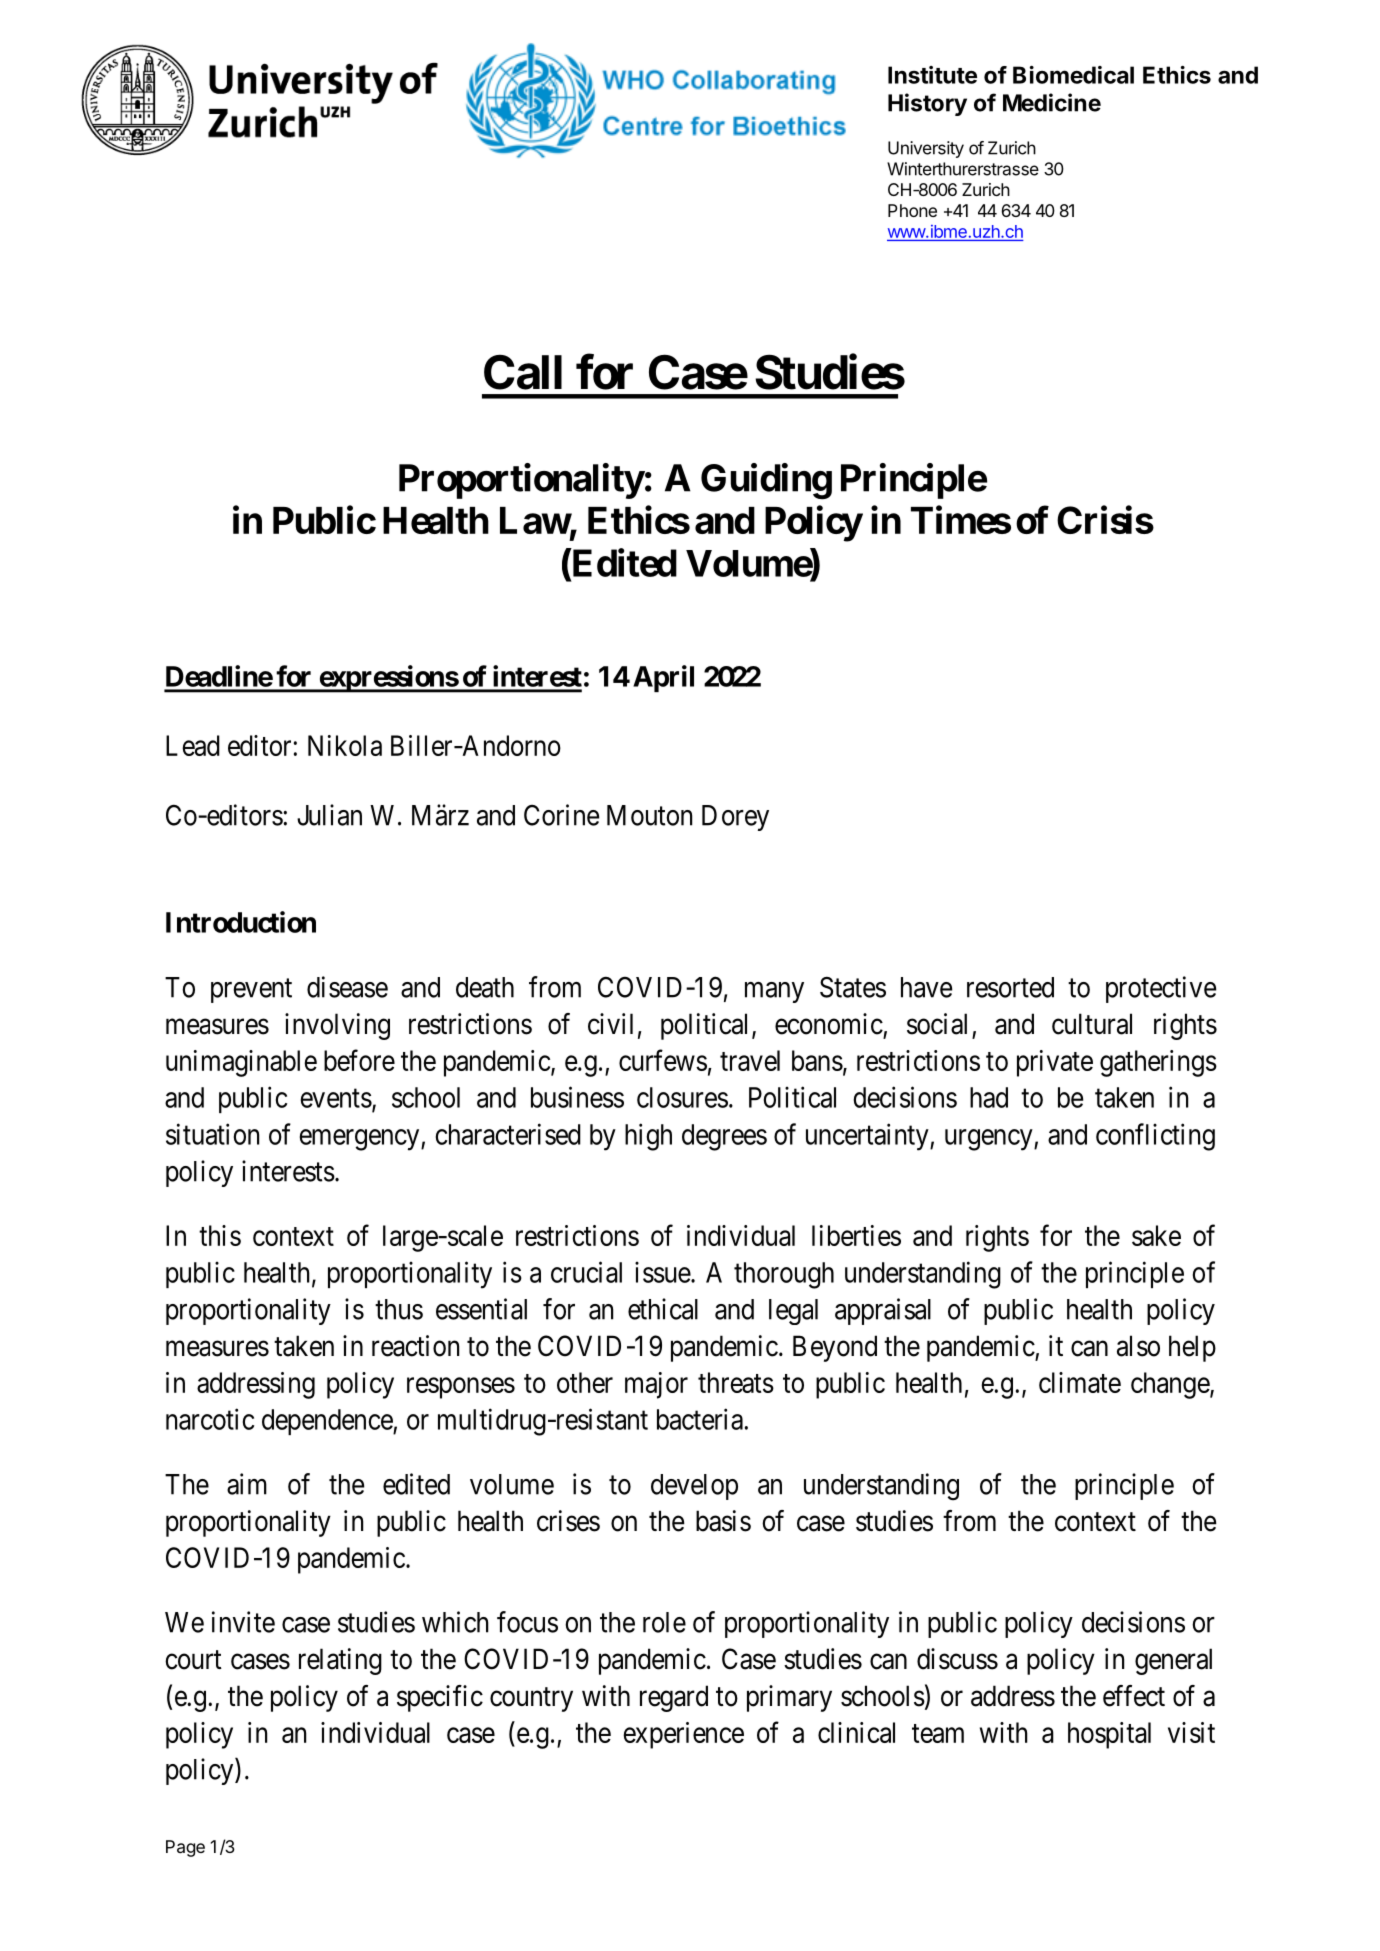 This image has width=1380, height=1951. I want to click on Call, so click(523, 372).
